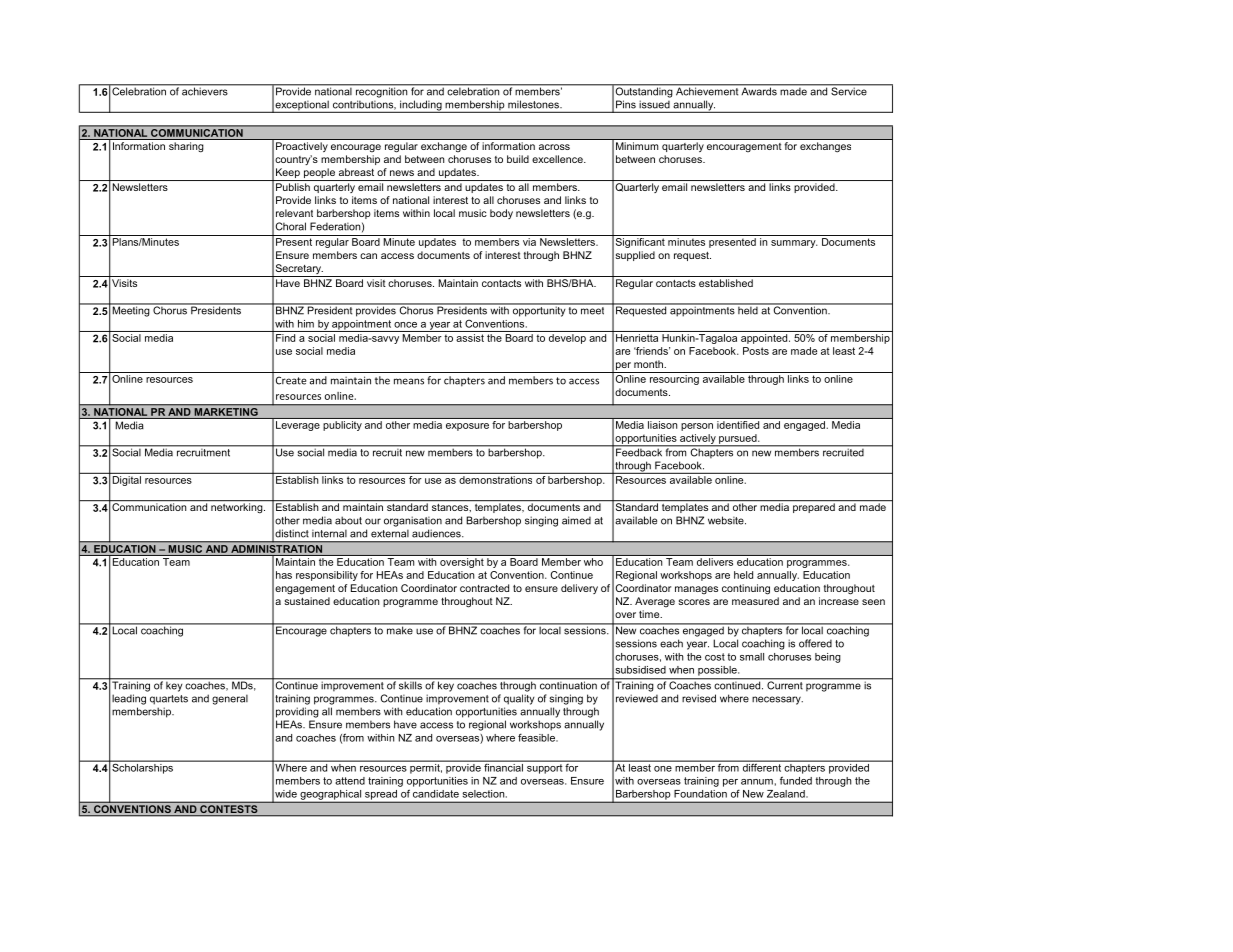 The width and height of the screenshot is (1233, 952). What do you see at coordinates (467, 427) in the screenshot?
I see `exposure` at bounding box center [467, 427].
